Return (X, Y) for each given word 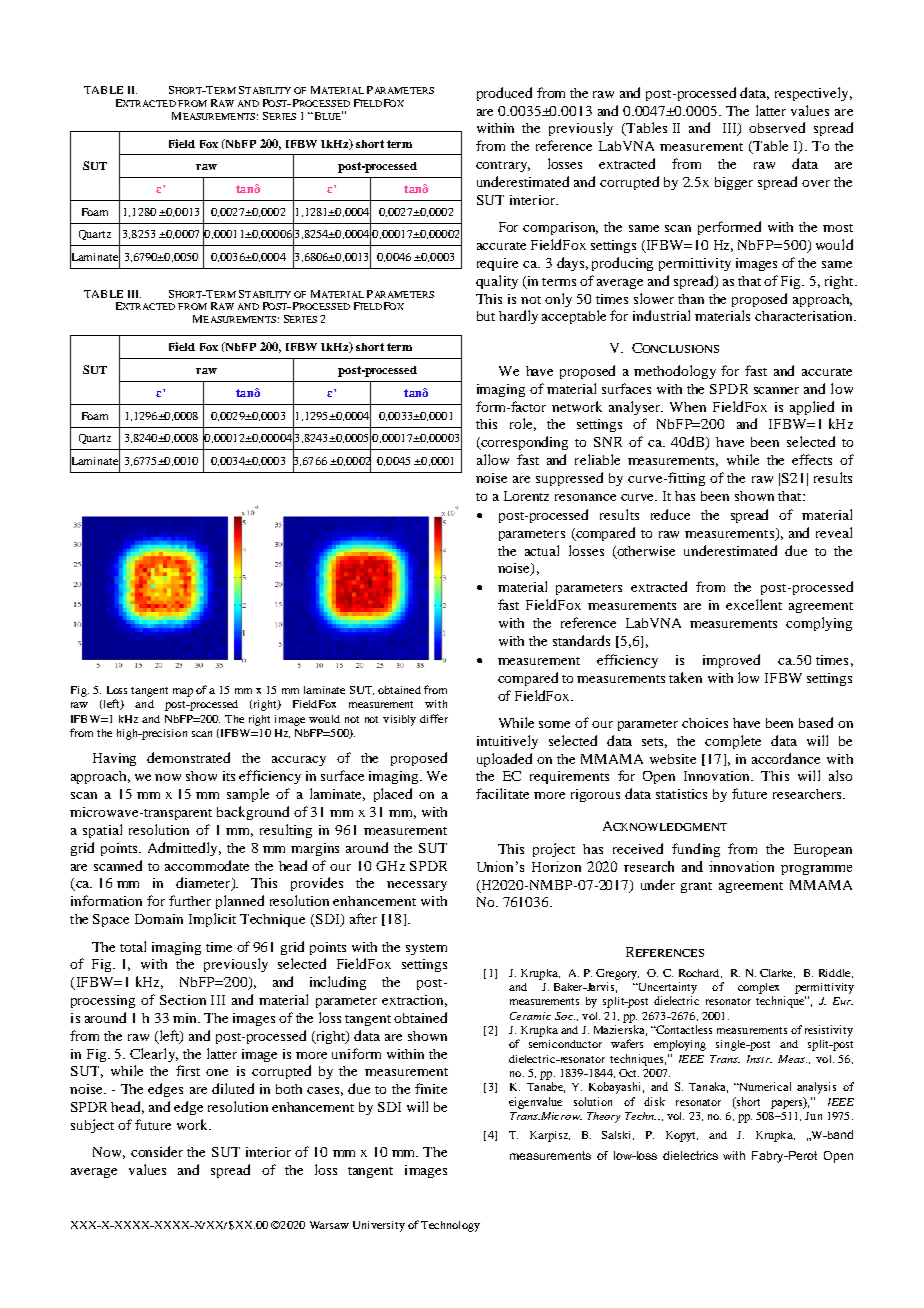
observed (777, 127)
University (379, 1226)
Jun (813, 1116)
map (183, 692)
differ (434, 718)
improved (731, 661)
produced (504, 94)
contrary (503, 166)
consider (157, 1151)
